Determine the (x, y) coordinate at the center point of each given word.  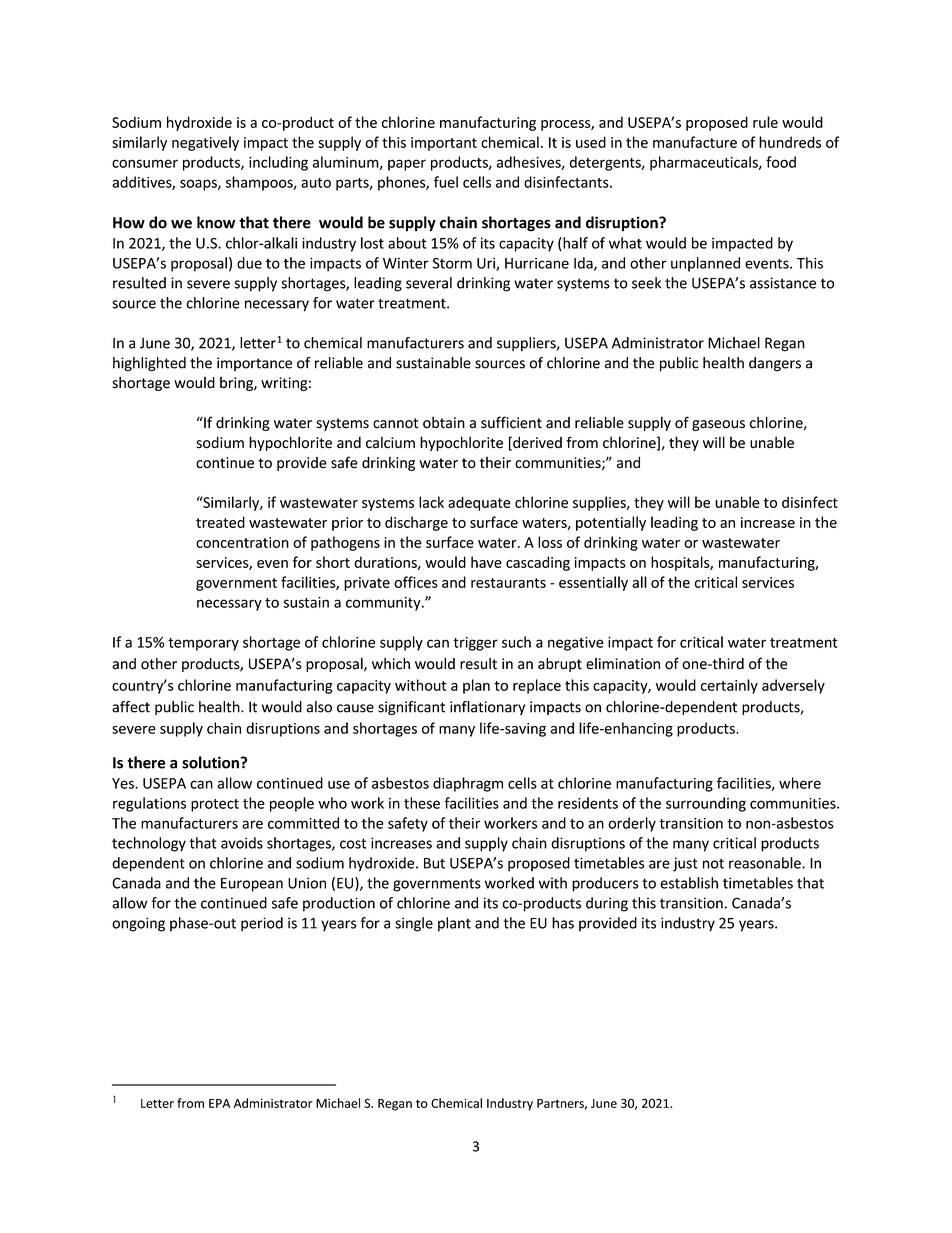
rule (765, 122)
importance (254, 364)
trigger (475, 644)
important (444, 144)
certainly (729, 686)
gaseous (718, 425)
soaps (199, 185)
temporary (203, 644)
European (252, 885)
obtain (444, 423)
